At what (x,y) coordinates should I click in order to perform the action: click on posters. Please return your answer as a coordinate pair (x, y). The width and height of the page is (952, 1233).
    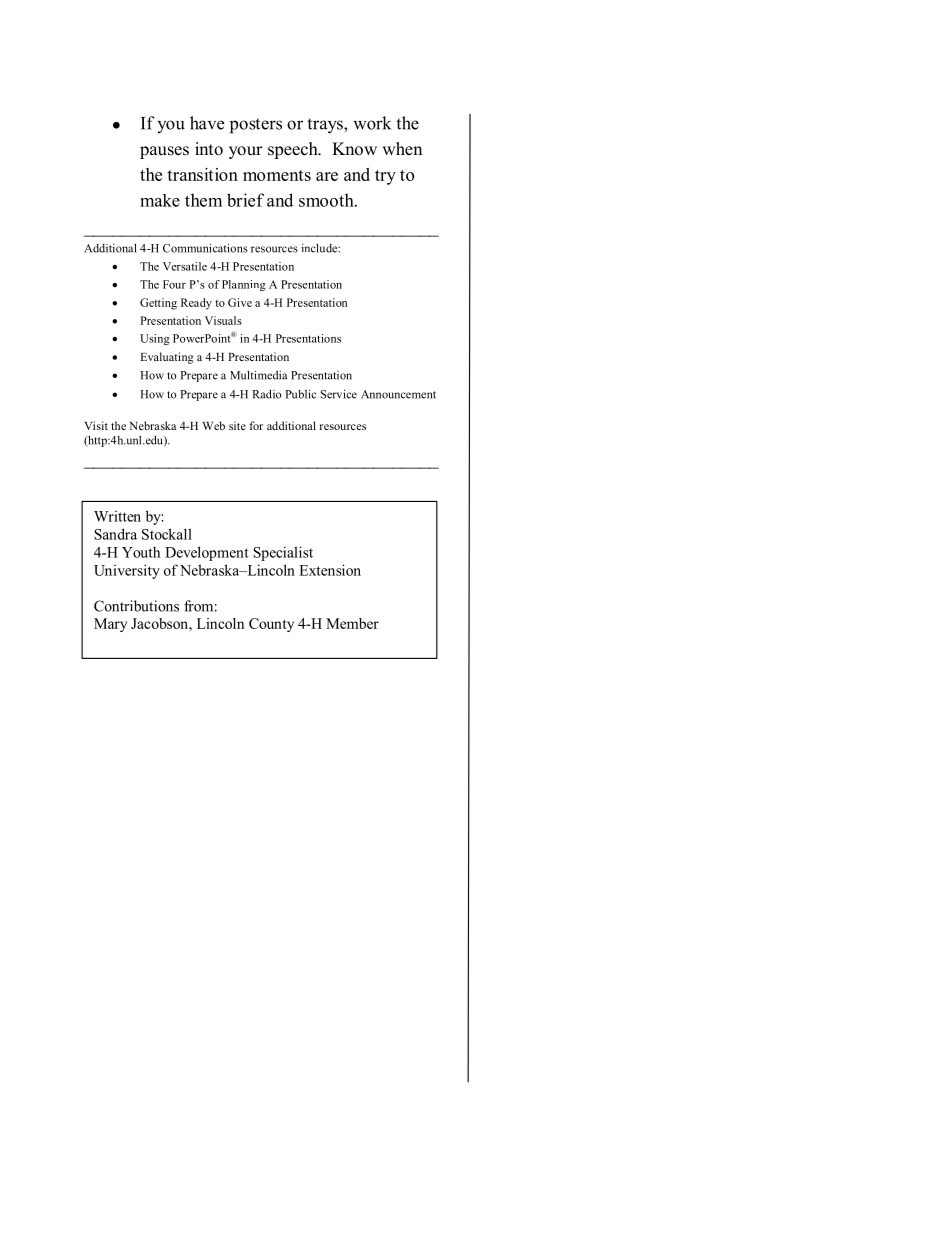
    Looking at the image, I should click on (256, 126).
